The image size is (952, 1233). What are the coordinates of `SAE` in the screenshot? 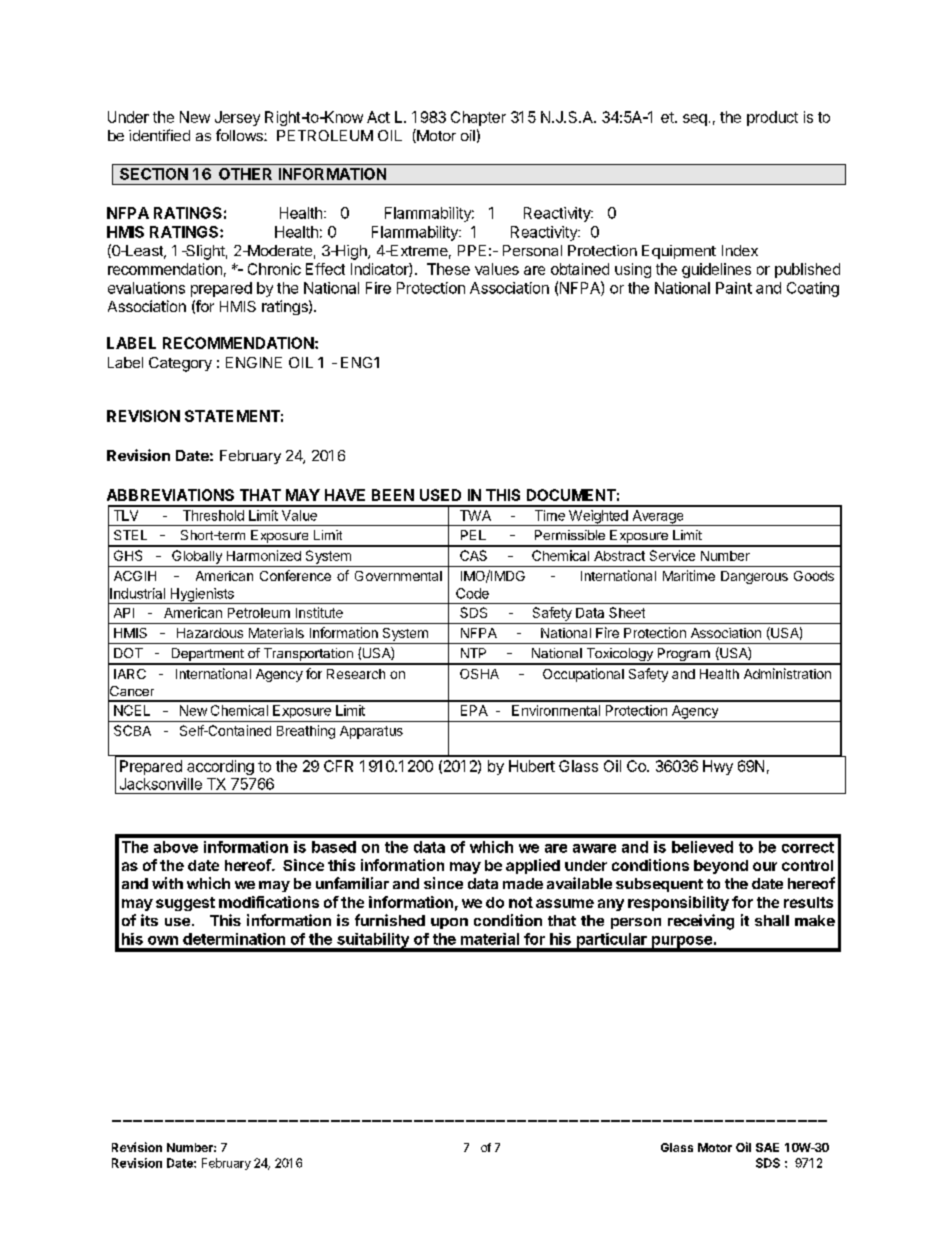 It's located at (767, 1147).
